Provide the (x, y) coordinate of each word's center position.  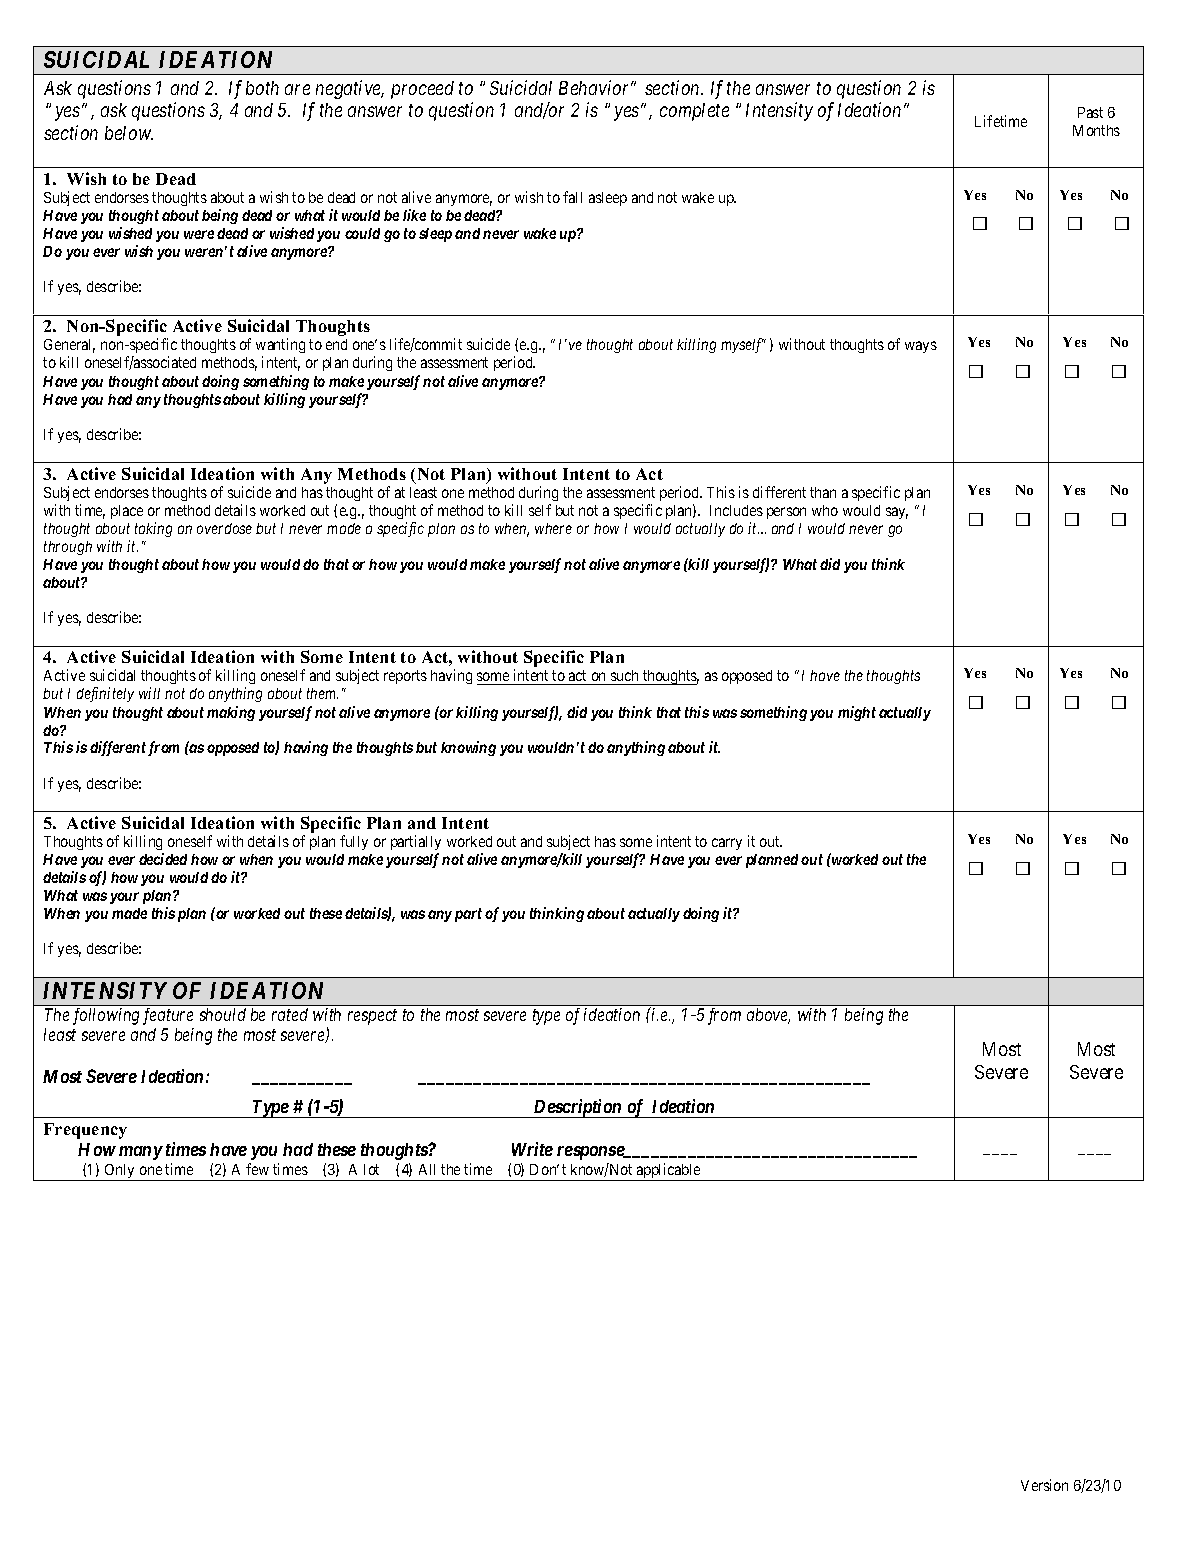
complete (694, 112)
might (857, 713)
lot (371, 1169)
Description (577, 1108)
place (127, 512)
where (553, 528)
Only (120, 1172)
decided (163, 859)
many (141, 1153)
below (129, 133)
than (823, 492)
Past (1090, 112)
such (625, 677)
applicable (669, 1172)
